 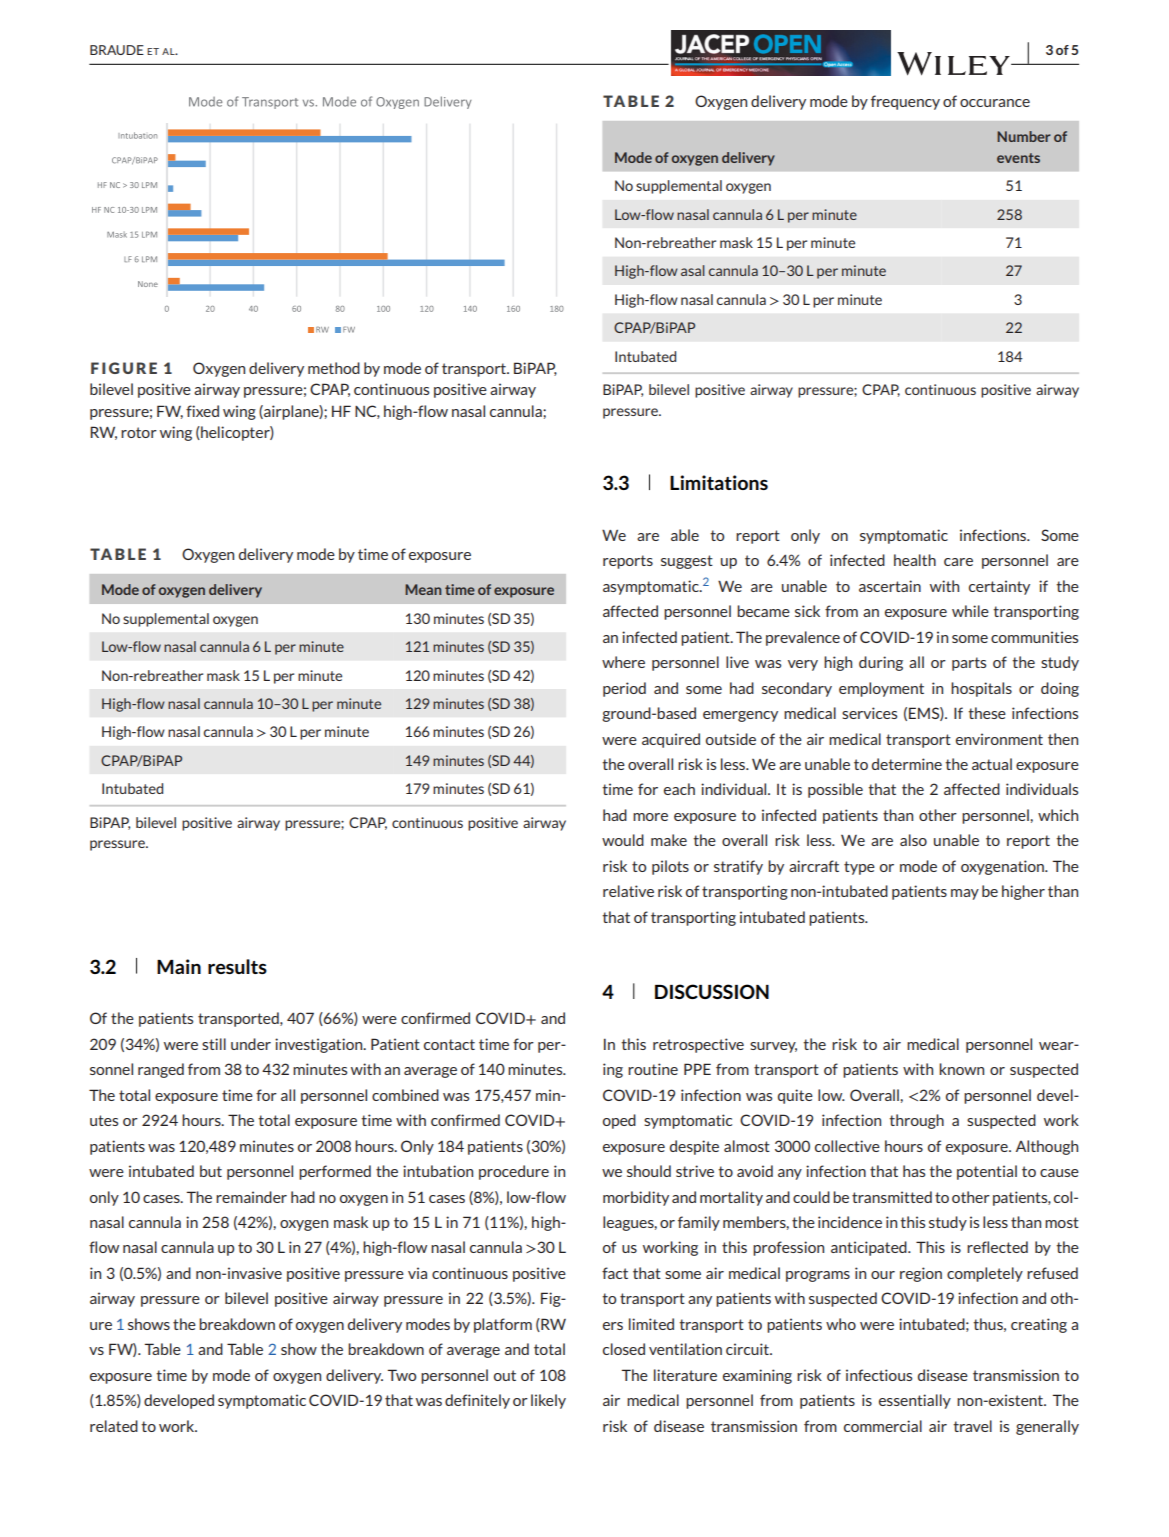 What do you see at coordinates (995, 103) in the screenshot?
I see `occurance` at bounding box center [995, 103].
